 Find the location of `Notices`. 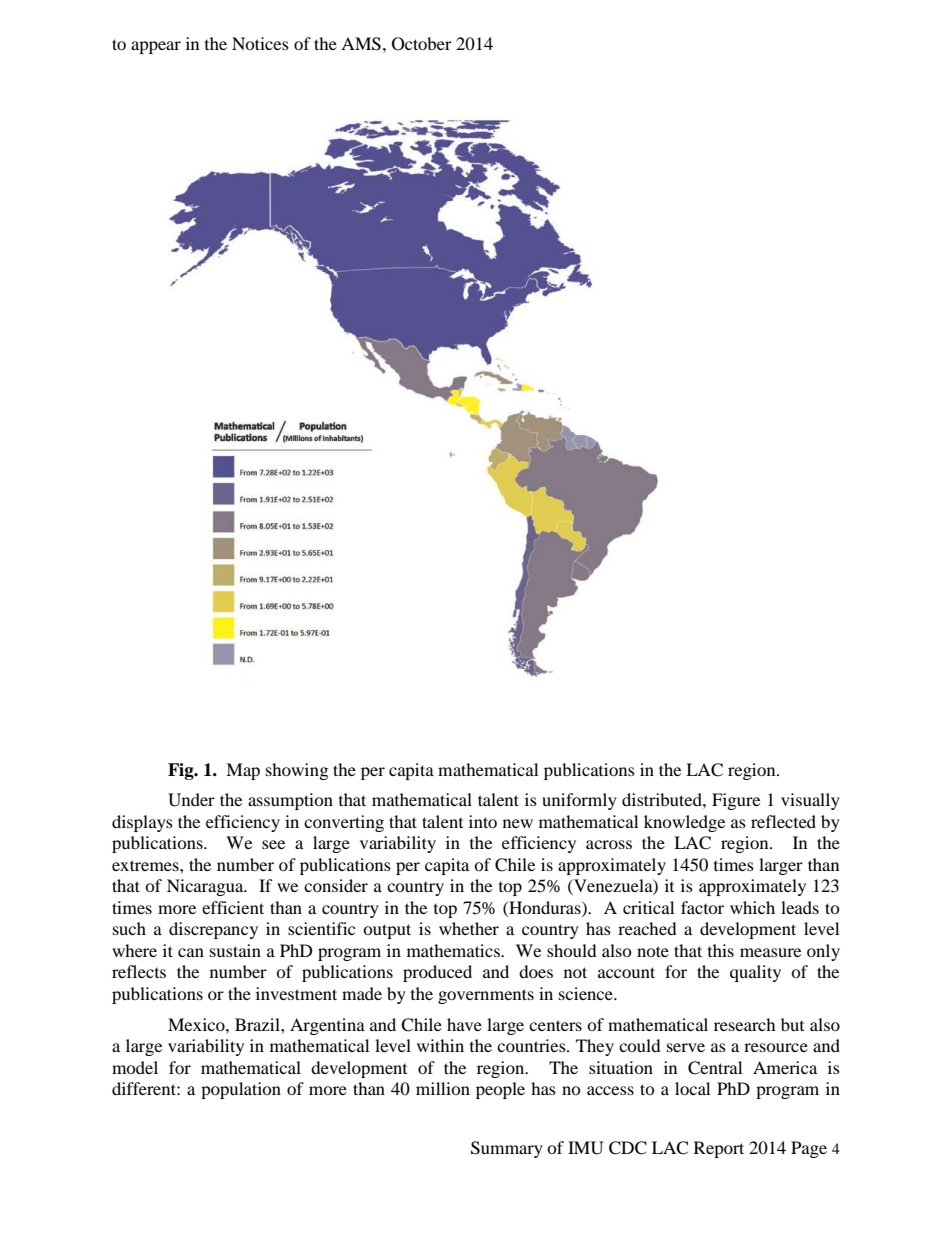

Notices is located at coordinates (260, 43).
